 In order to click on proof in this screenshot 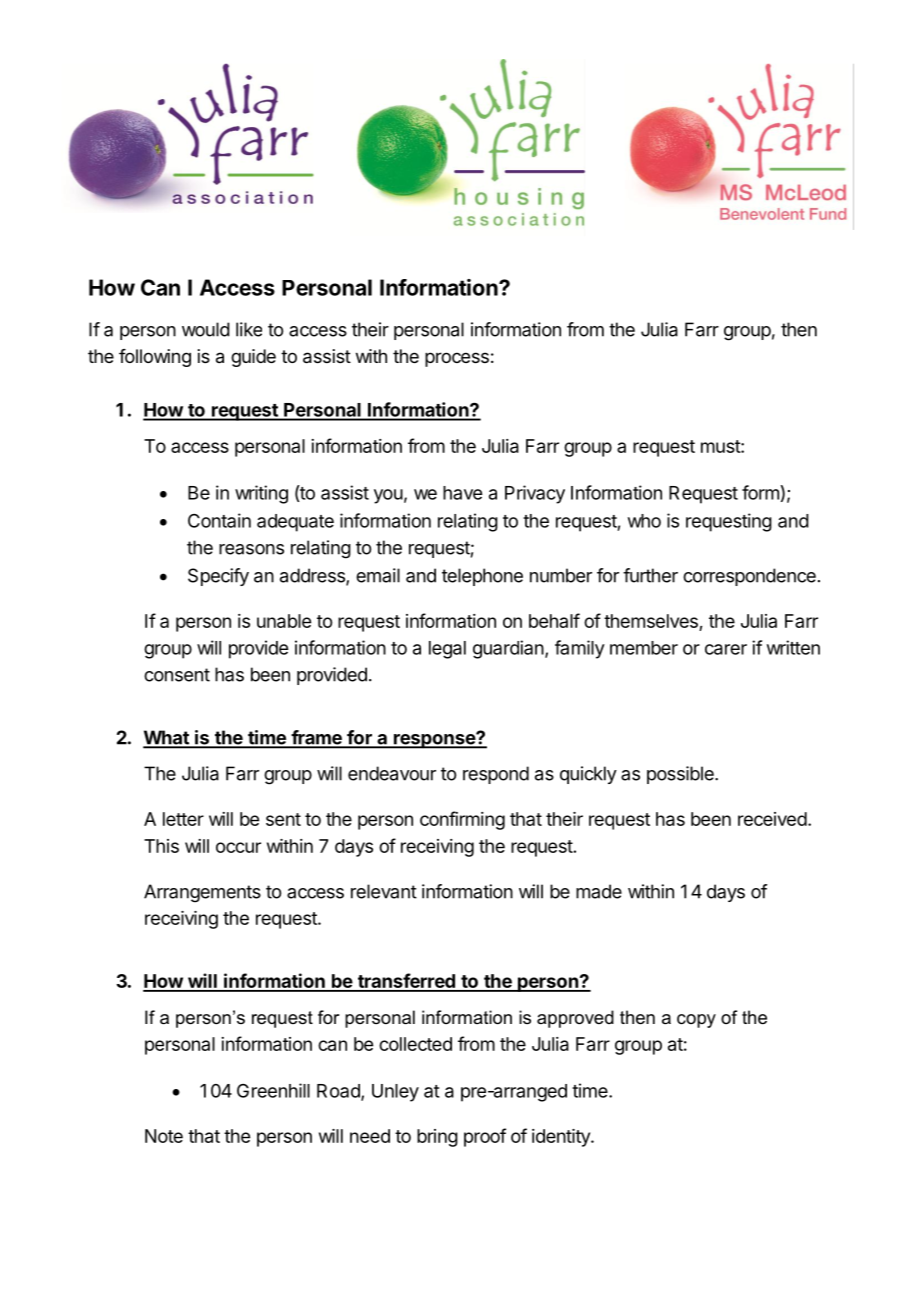, I will do `click(485, 1137)`.
